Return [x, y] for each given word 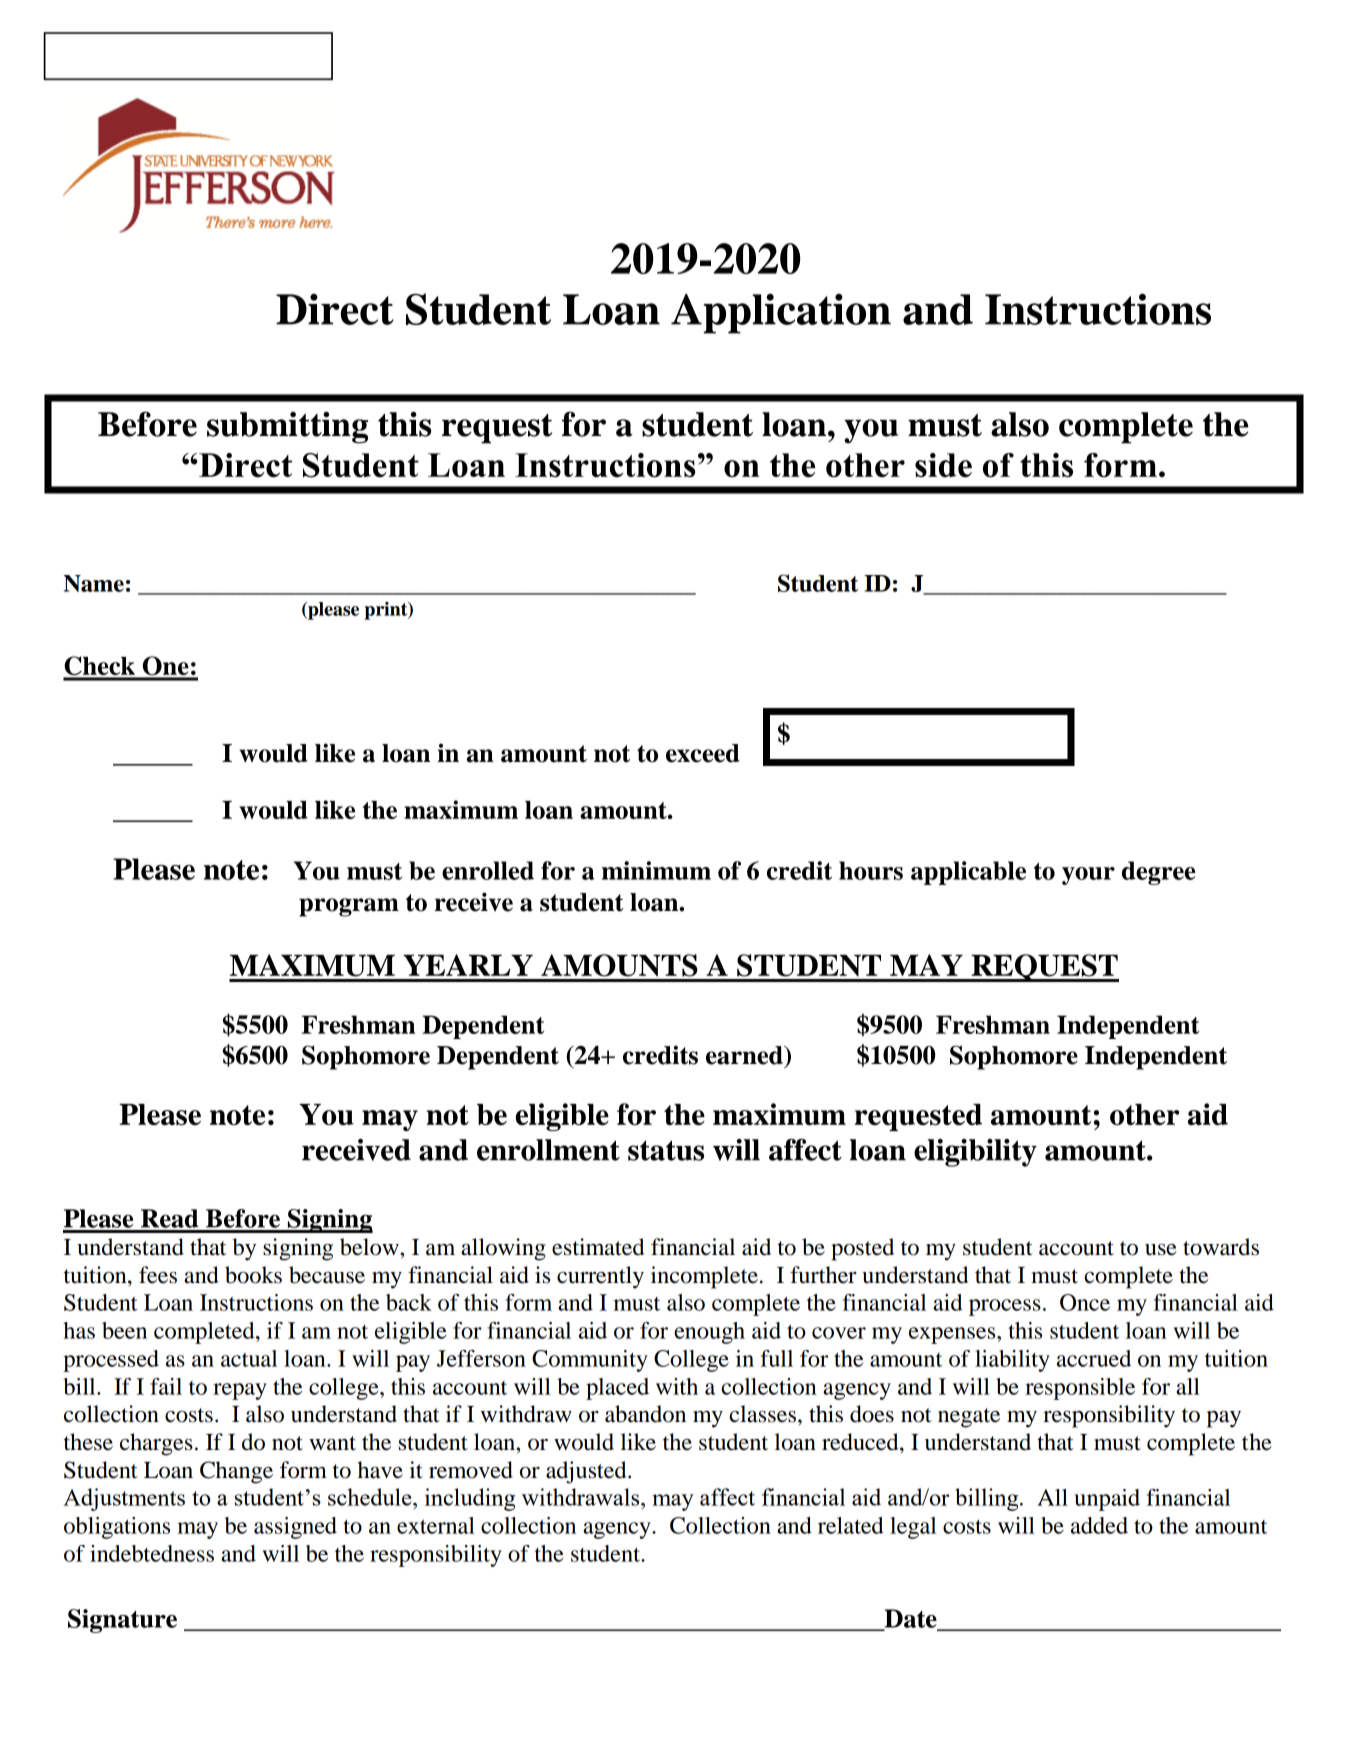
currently [600, 1277]
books [253, 1275]
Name [94, 583]
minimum [656, 870]
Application [781, 313]
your [1088, 876]
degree [1159, 873]
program [349, 907]
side [943, 465]
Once [1085, 1302]
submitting [287, 427]
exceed [703, 753]
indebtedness [152, 1553]
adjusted [587, 1472]
